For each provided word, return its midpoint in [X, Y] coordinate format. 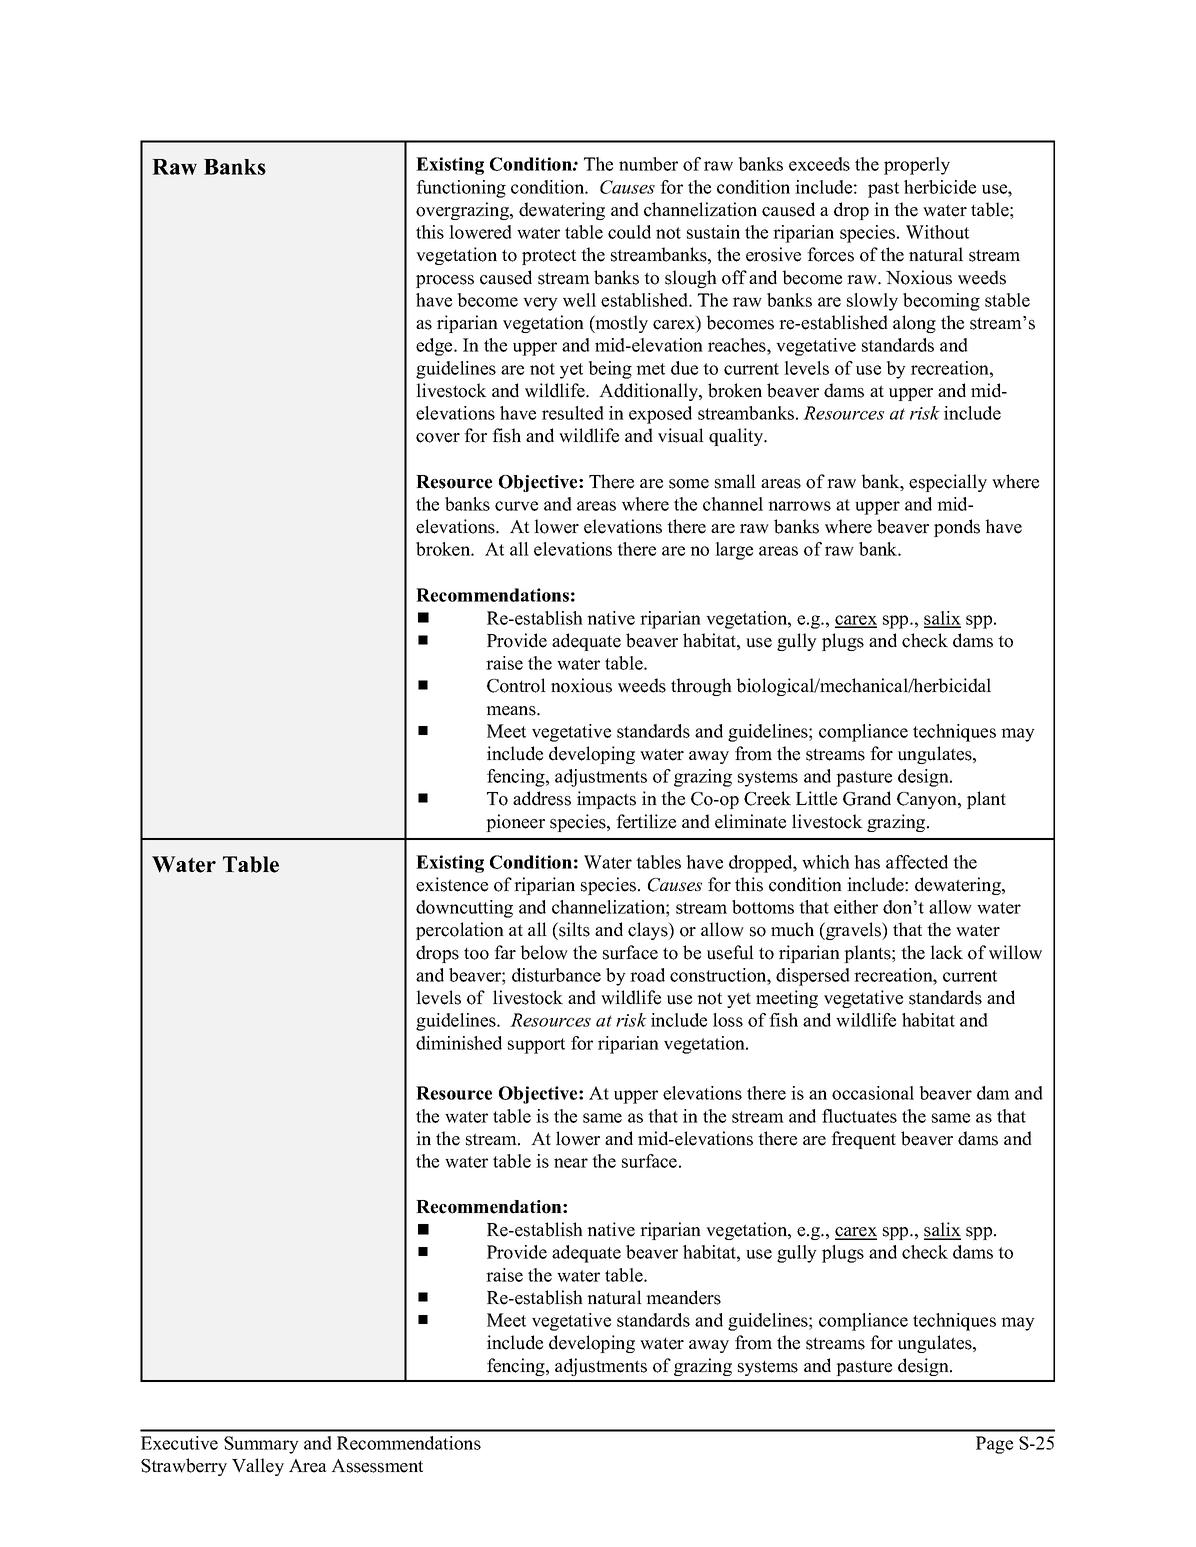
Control [516, 685]
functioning [461, 189]
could [629, 232]
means [512, 711]
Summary [261, 1445]
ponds [957, 528]
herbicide [940, 187]
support [536, 1046]
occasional [873, 1093]
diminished [459, 1043]
